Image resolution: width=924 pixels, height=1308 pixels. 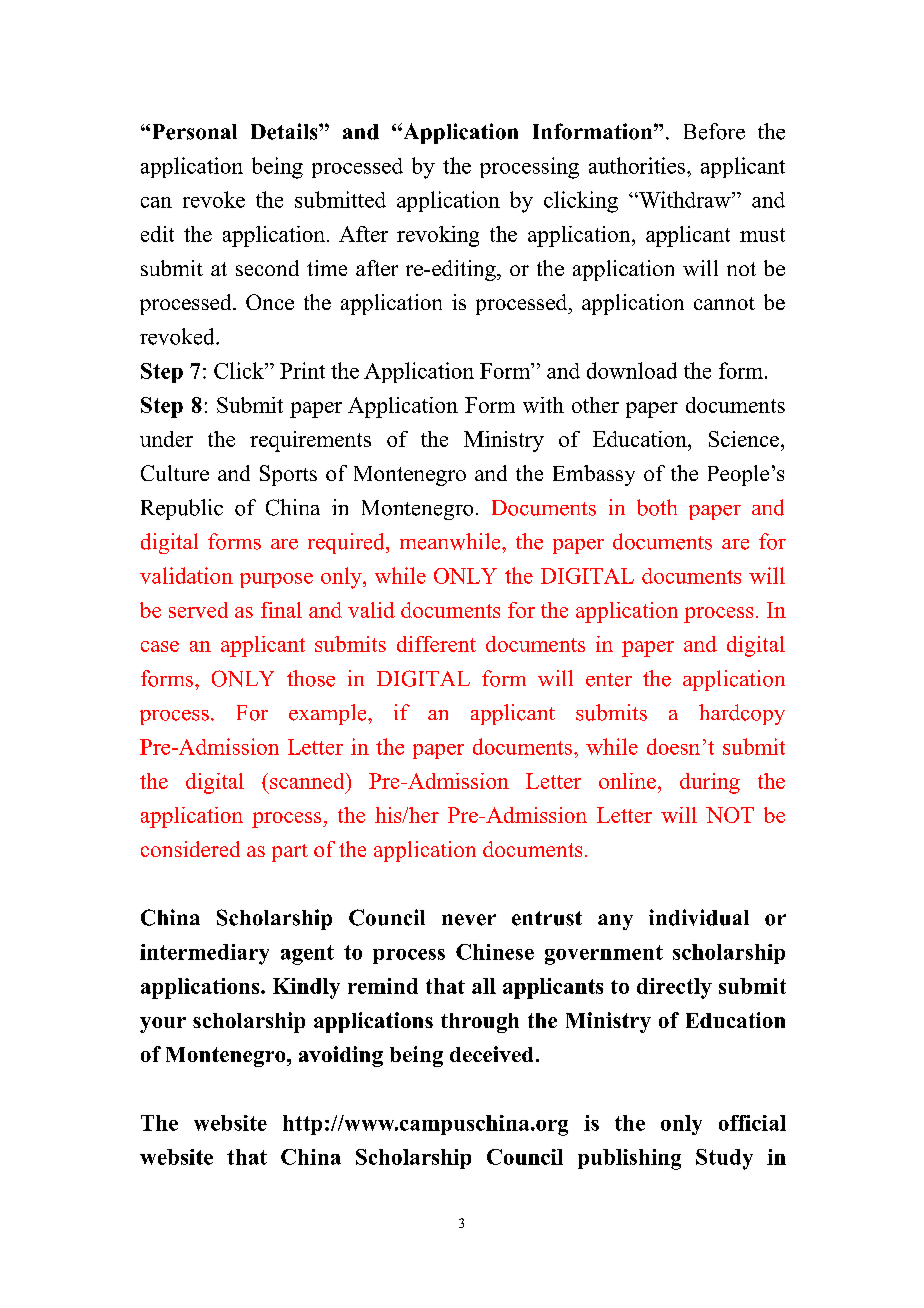 What do you see at coordinates (699, 917) in the page?
I see `individual` at bounding box center [699, 917].
